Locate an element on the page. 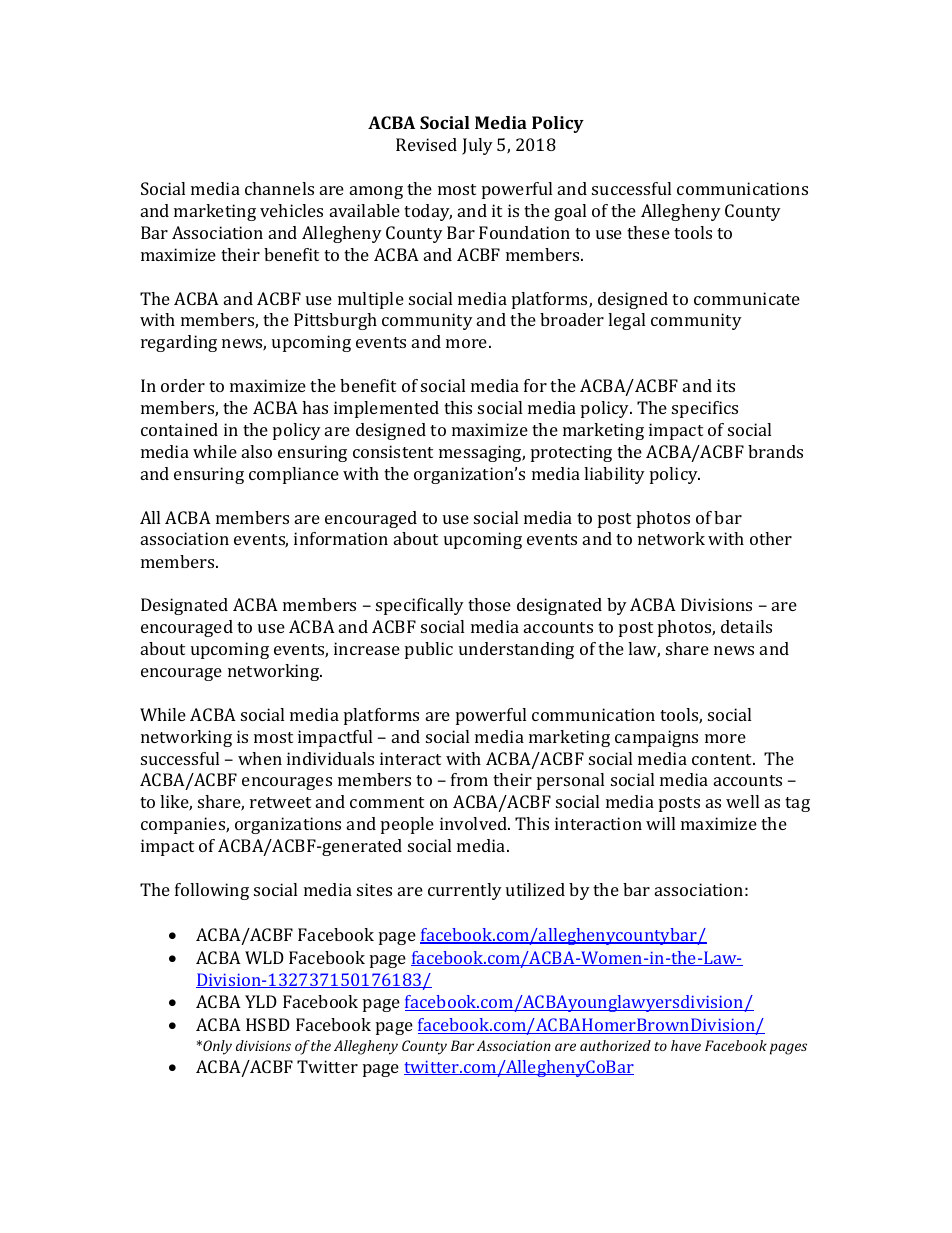 This page has width=952, height=1233. channels is located at coordinates (279, 188).
